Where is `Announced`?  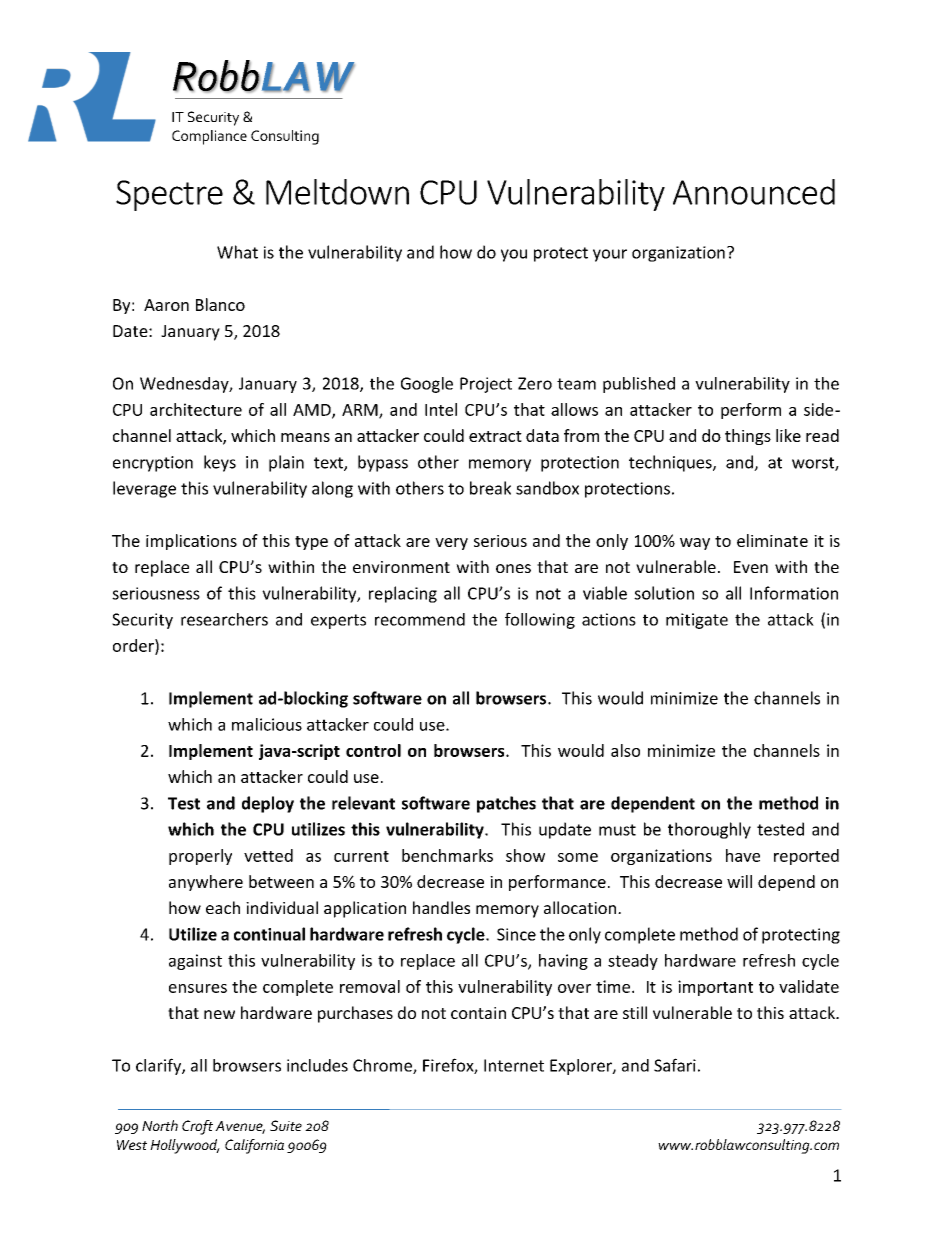 Announced is located at coordinates (754, 192).
